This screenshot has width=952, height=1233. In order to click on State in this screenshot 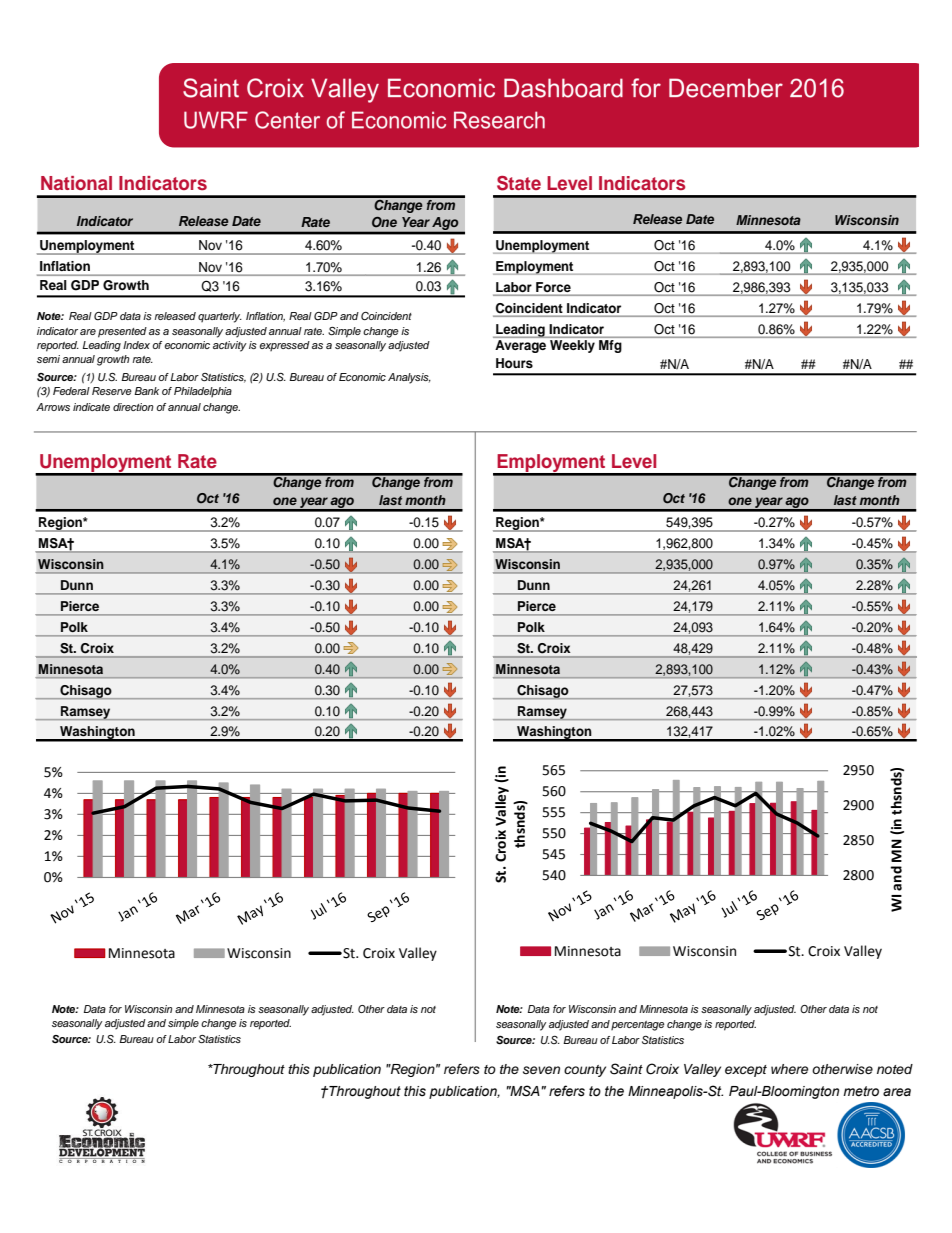, I will do `click(519, 183)`.
